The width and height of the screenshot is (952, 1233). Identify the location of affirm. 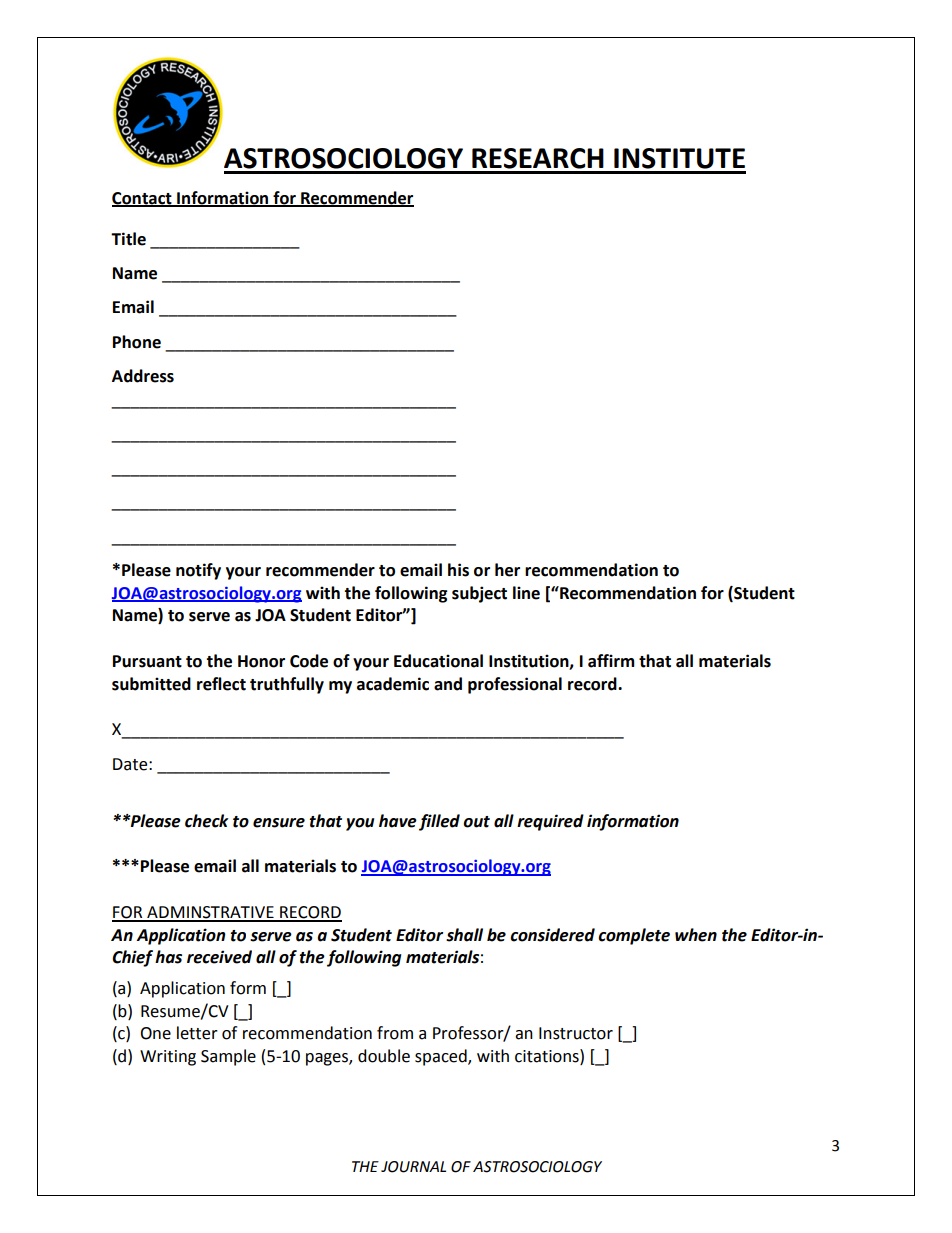
(611, 661).
